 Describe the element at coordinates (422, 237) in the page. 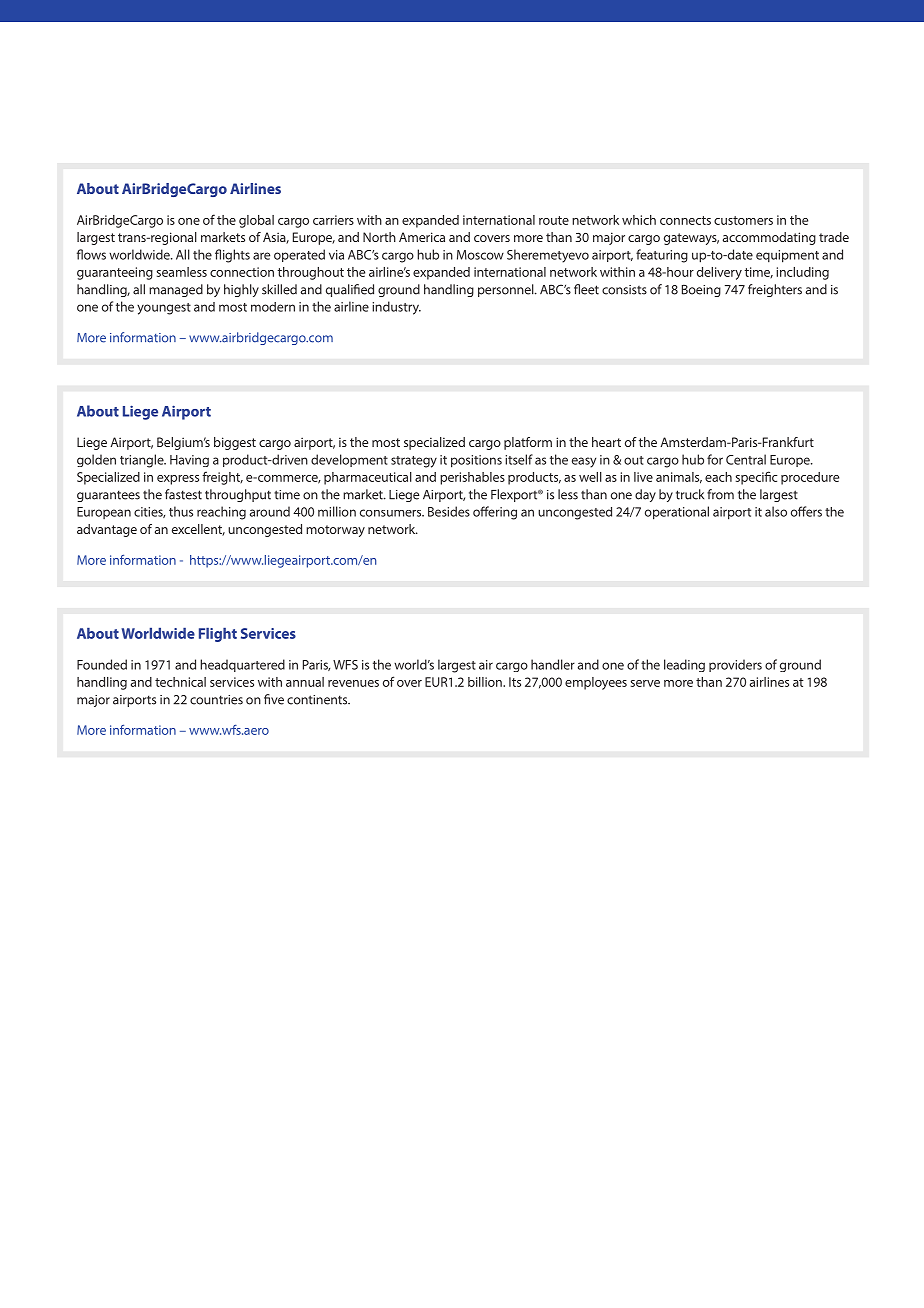

I see `America` at that location.
